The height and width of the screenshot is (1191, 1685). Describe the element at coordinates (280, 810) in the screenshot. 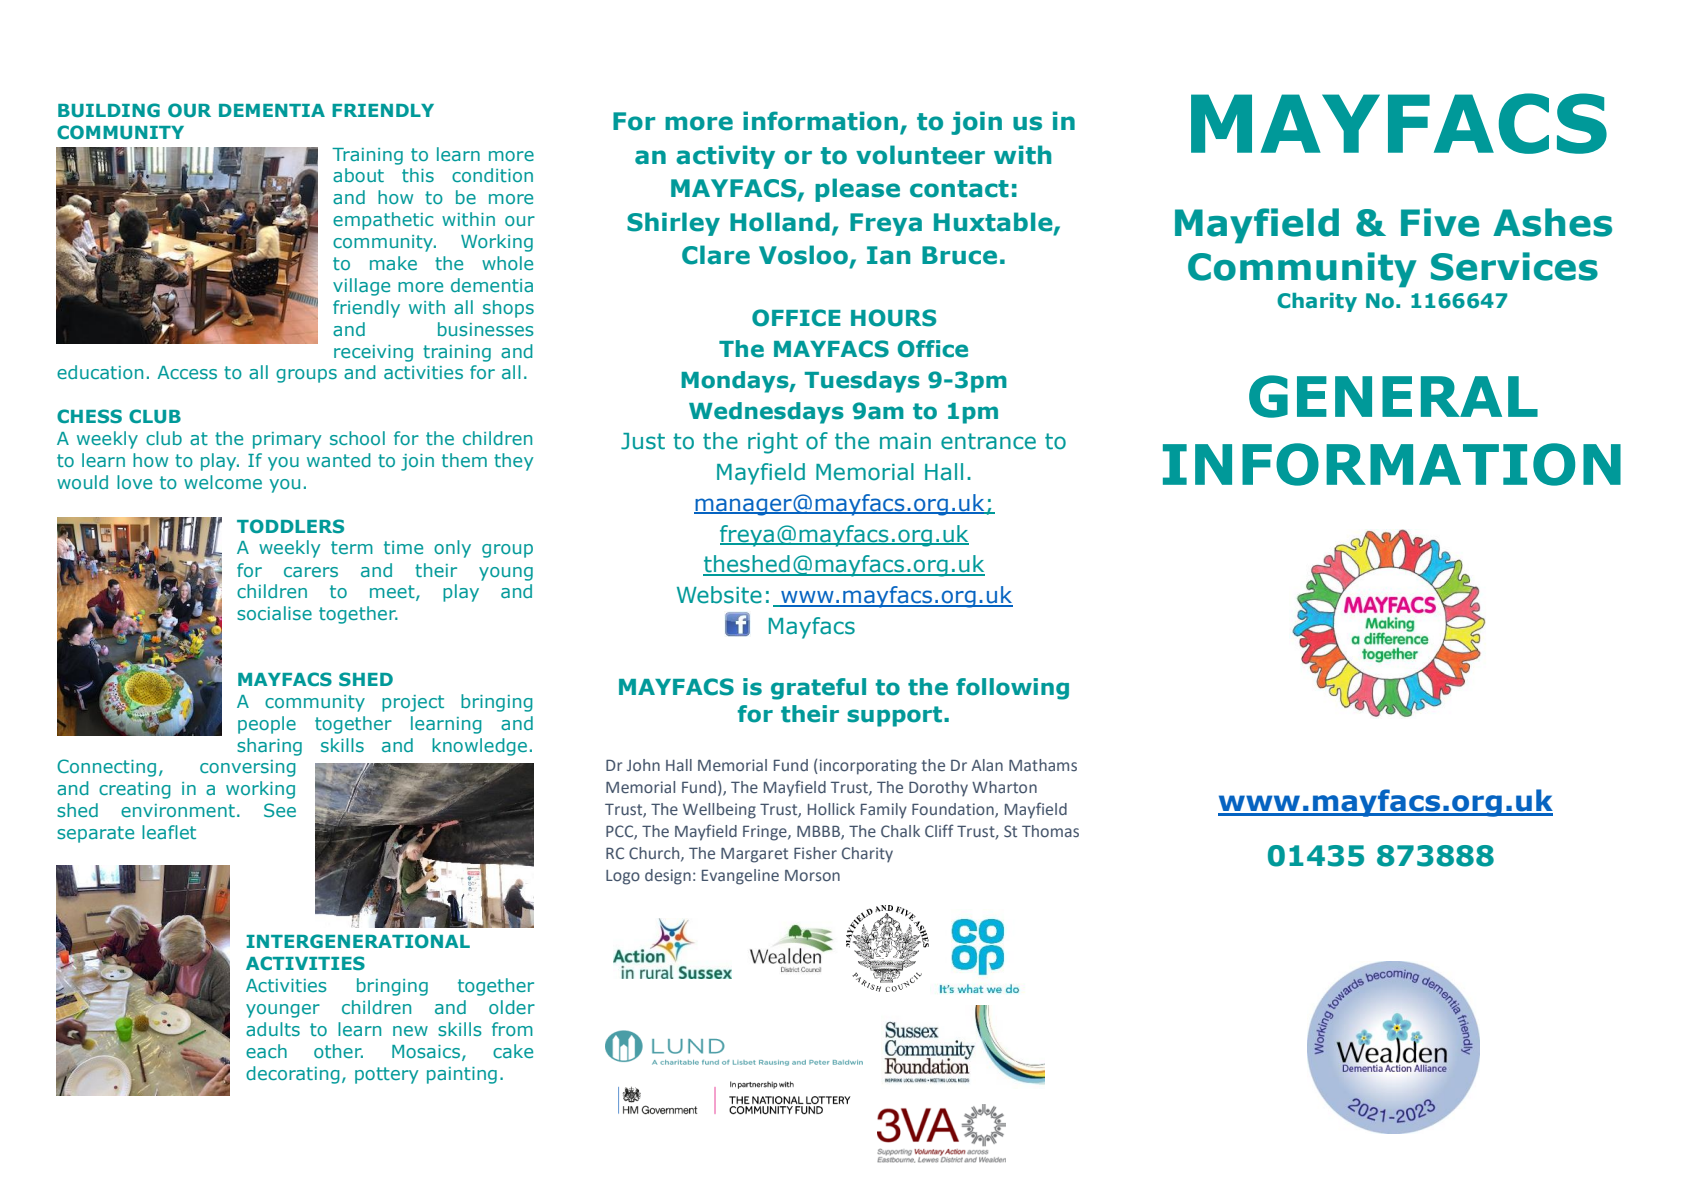

I see `See` at that location.
